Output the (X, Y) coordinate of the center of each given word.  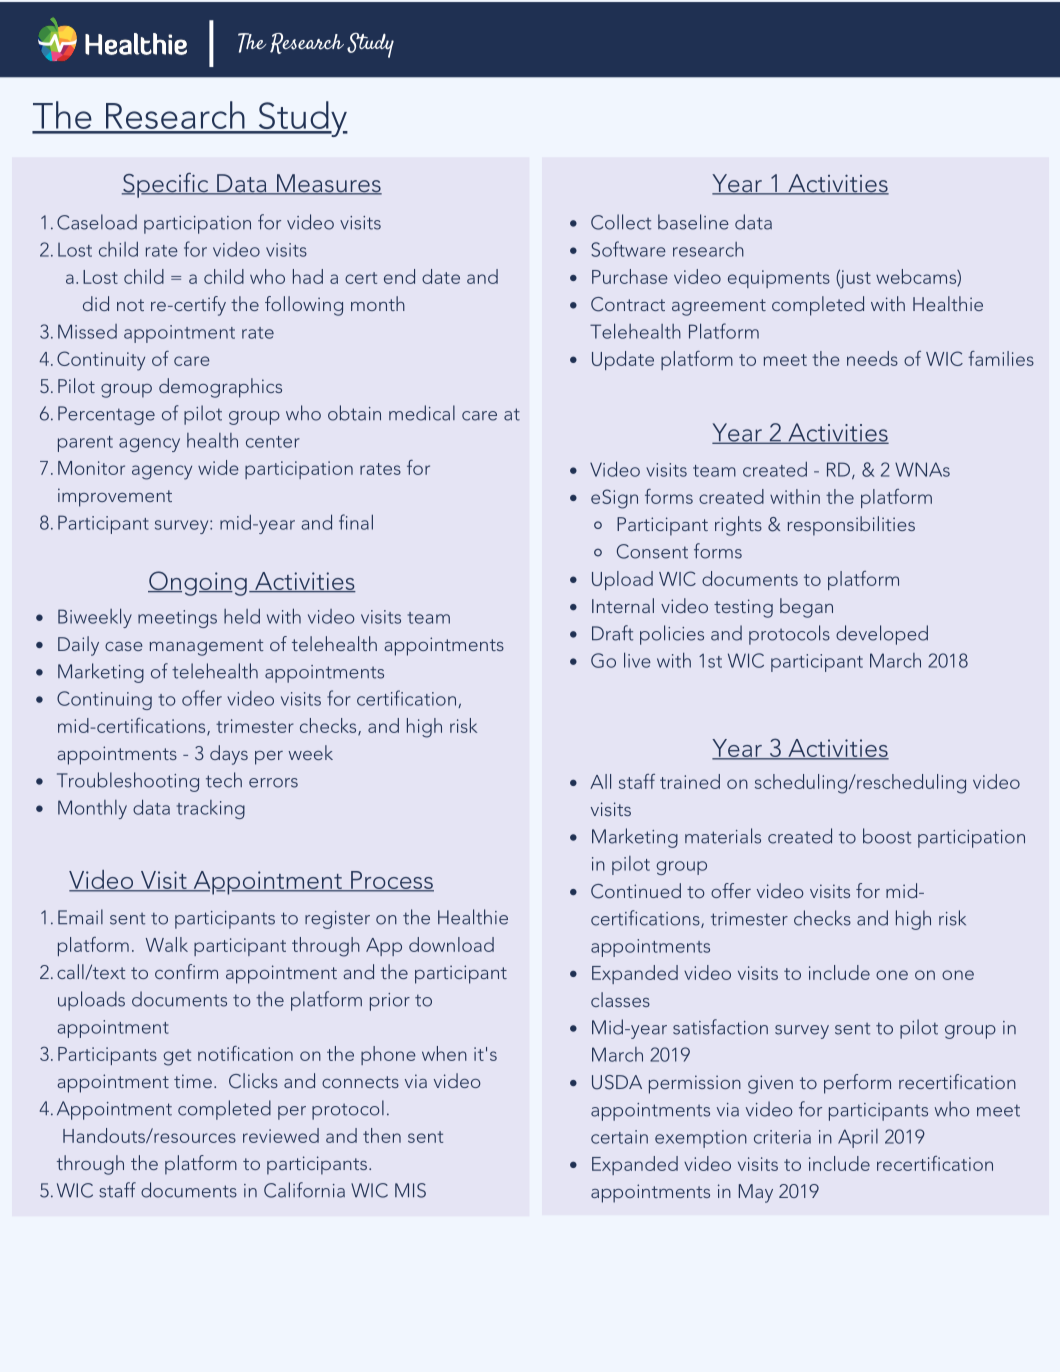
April (858, 1138)
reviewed (281, 1135)
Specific (166, 185)
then (382, 1135)
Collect (621, 222)
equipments (779, 279)
